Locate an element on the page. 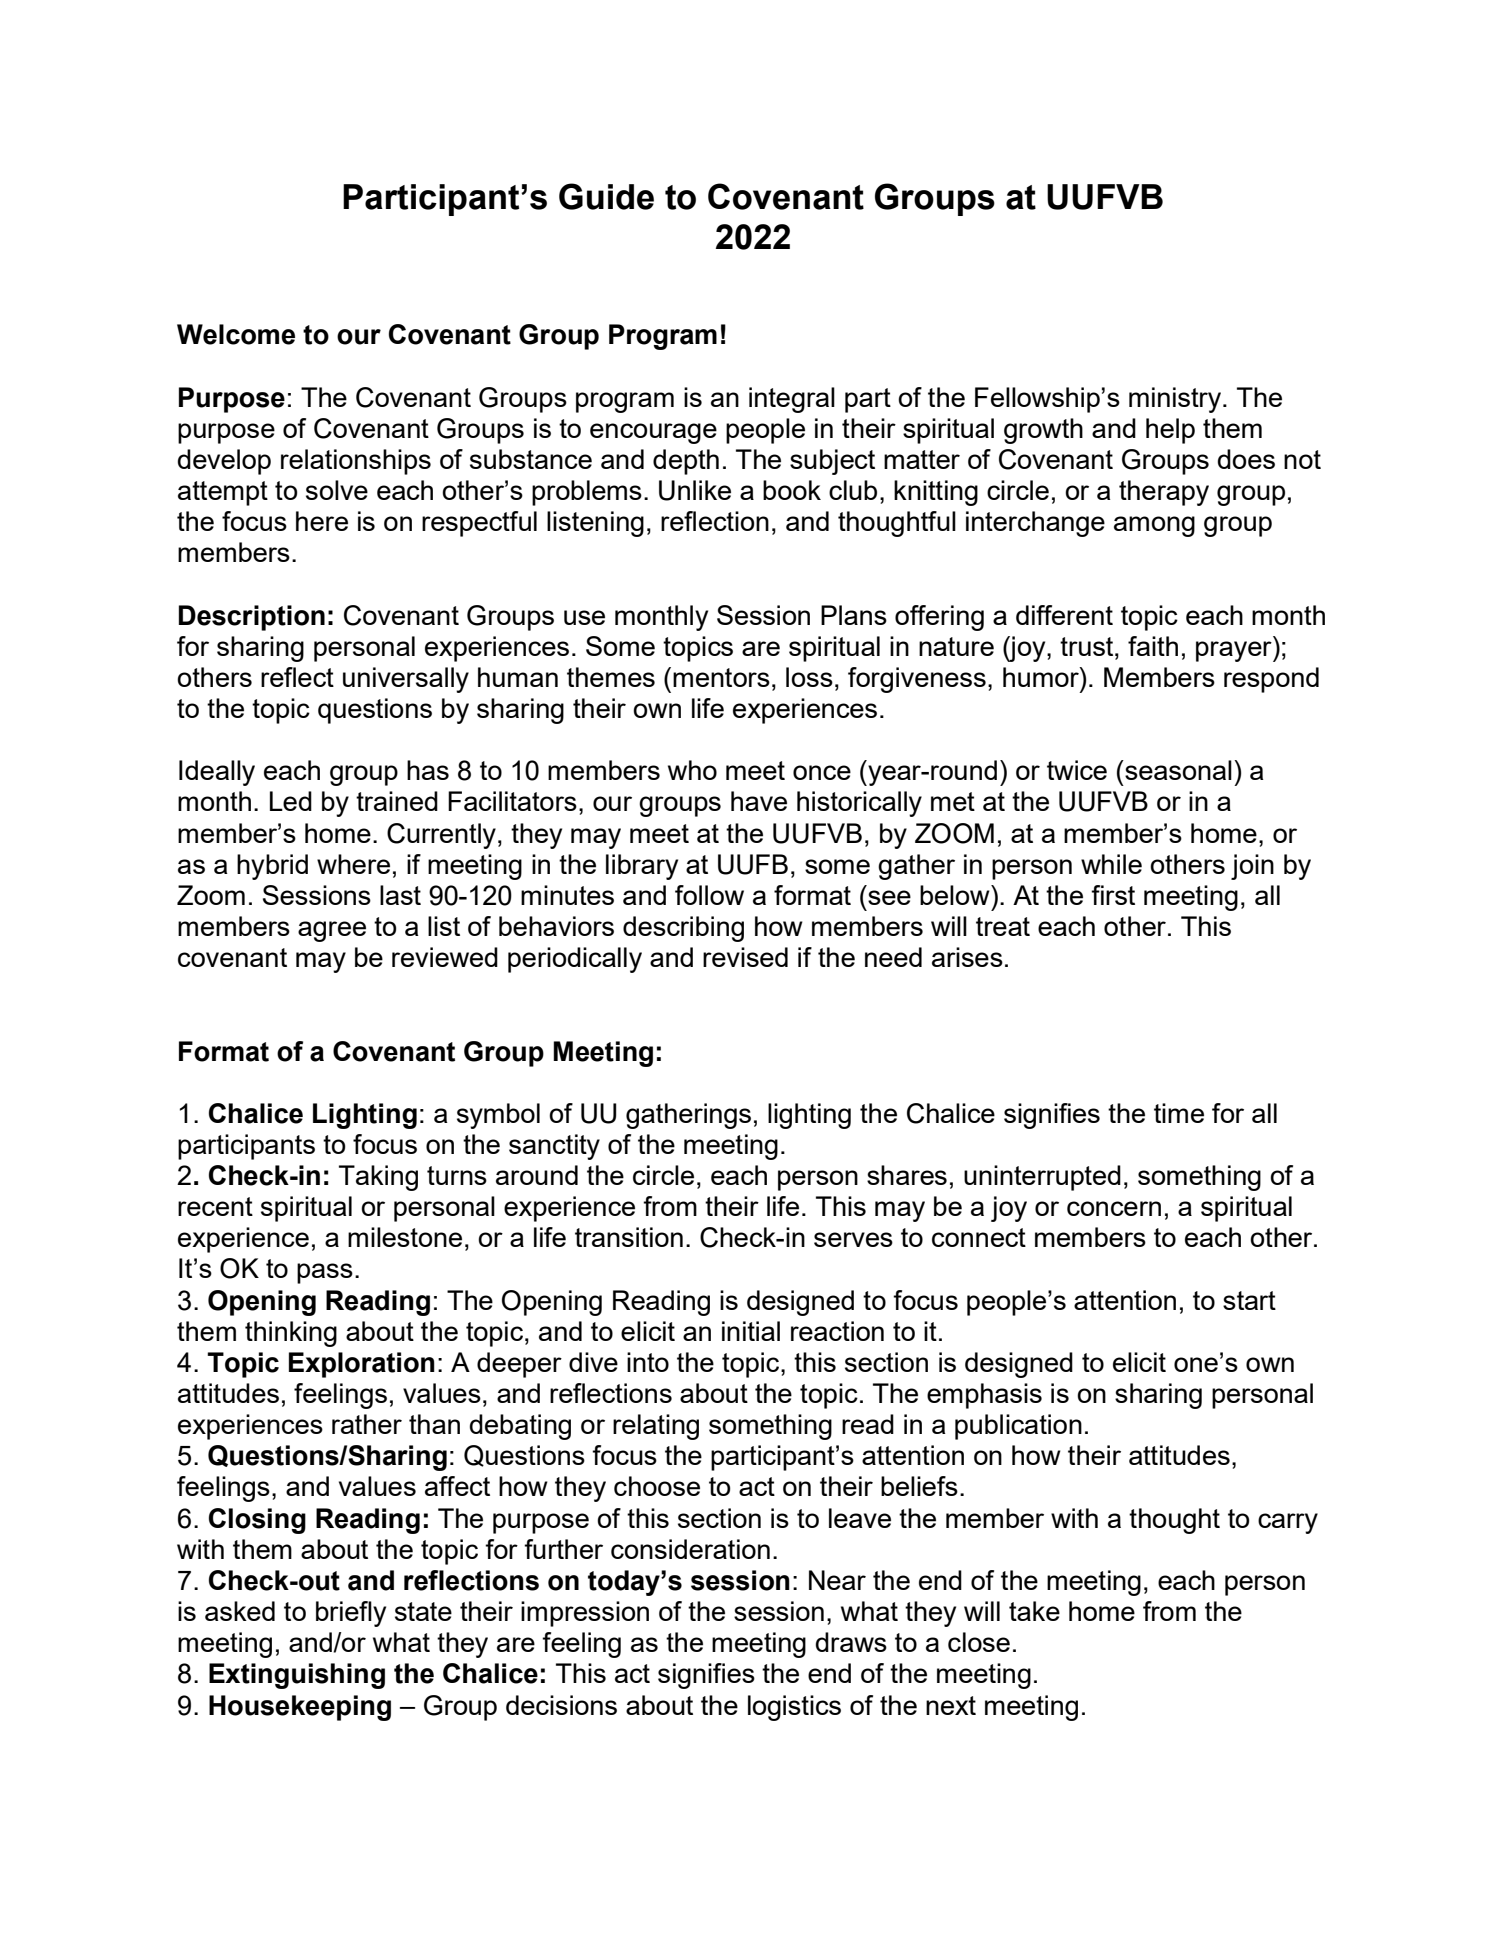 Image resolution: width=1507 pixels, height=1950 pixels. agree is located at coordinates (332, 931).
